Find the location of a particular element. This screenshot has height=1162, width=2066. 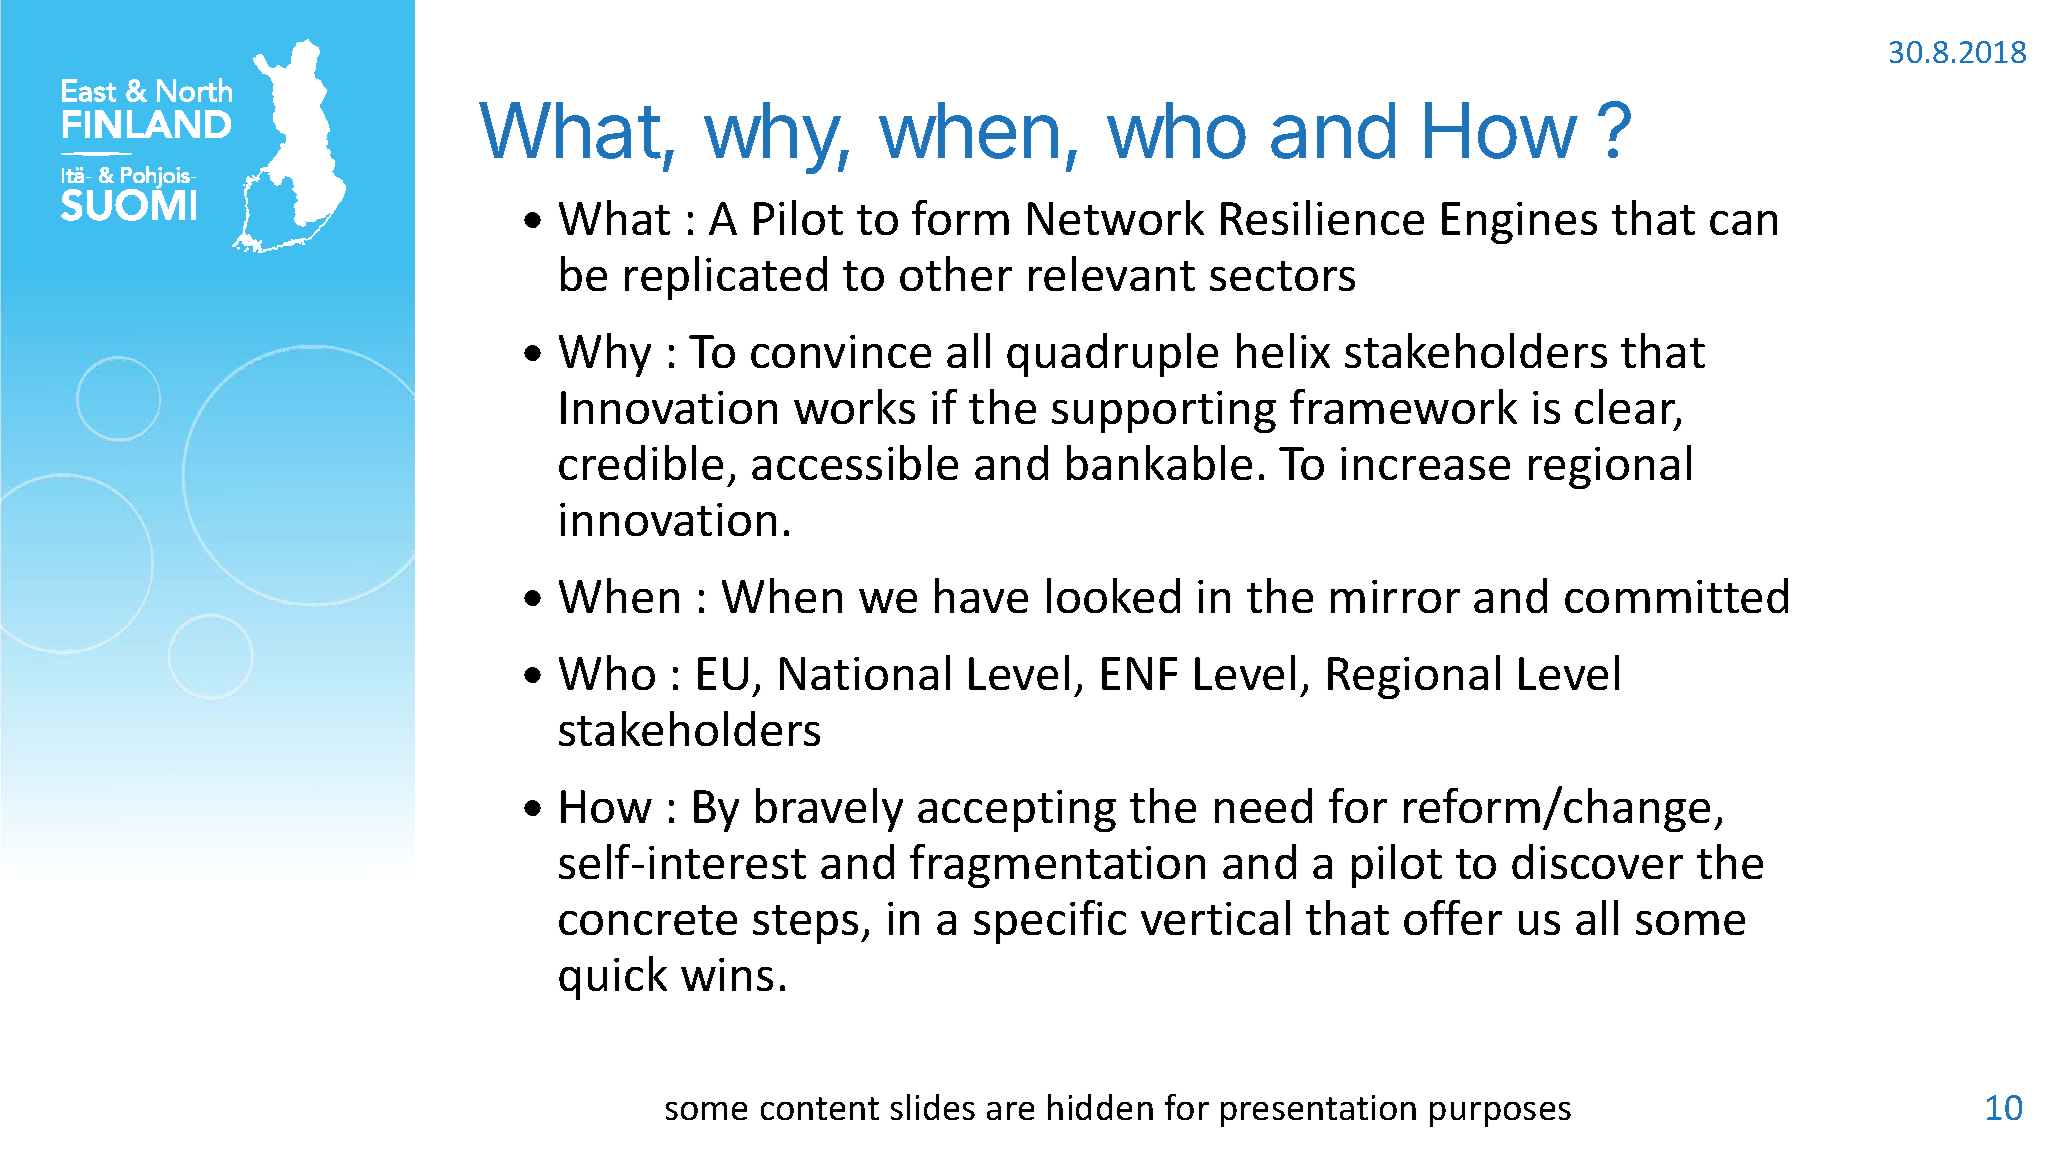

Network is located at coordinates (1116, 217).
